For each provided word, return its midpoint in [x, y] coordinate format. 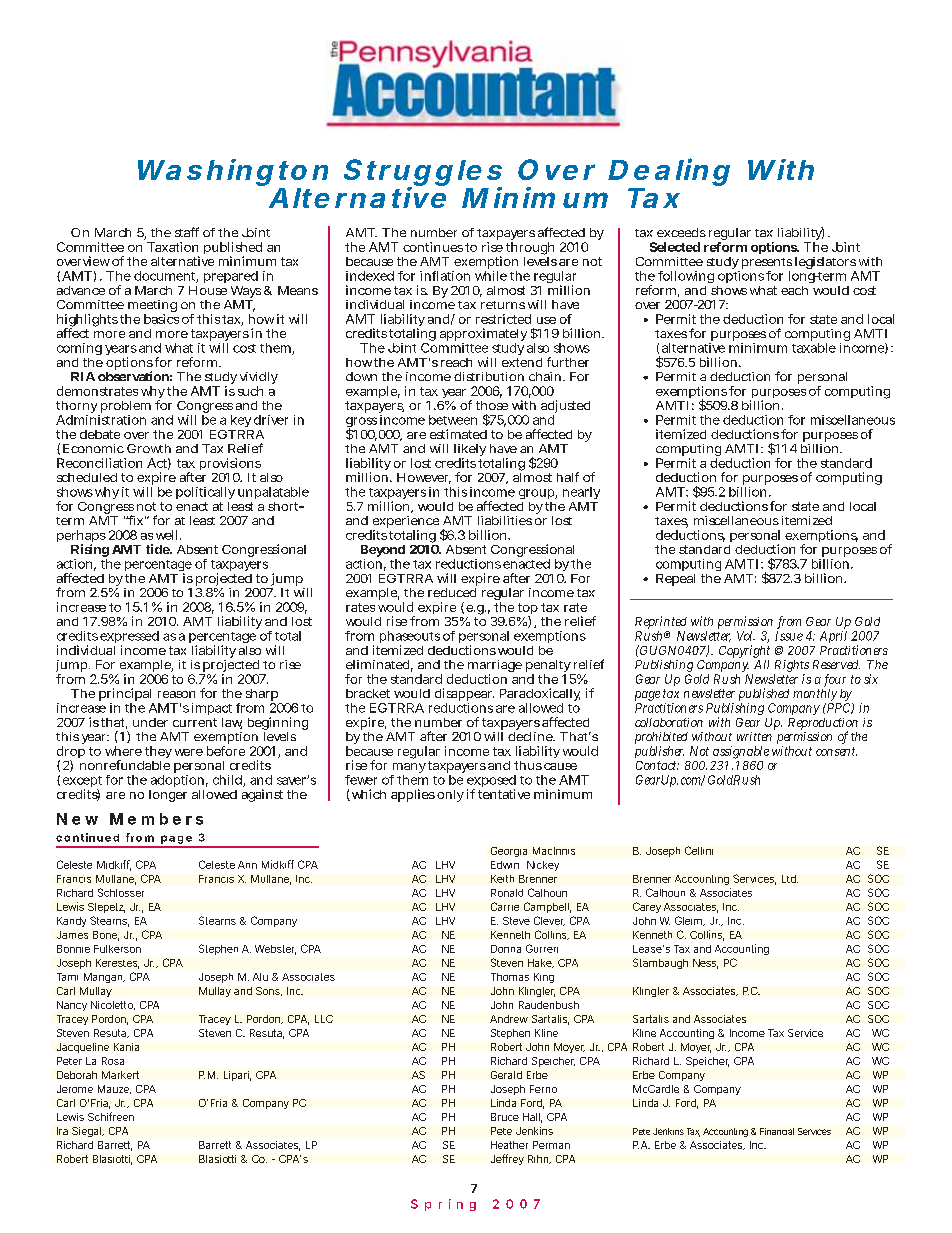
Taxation [172, 247]
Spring [443, 1205]
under [150, 722]
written [754, 736]
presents [767, 265]
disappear [464, 696]
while [491, 276]
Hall [532, 1118]
